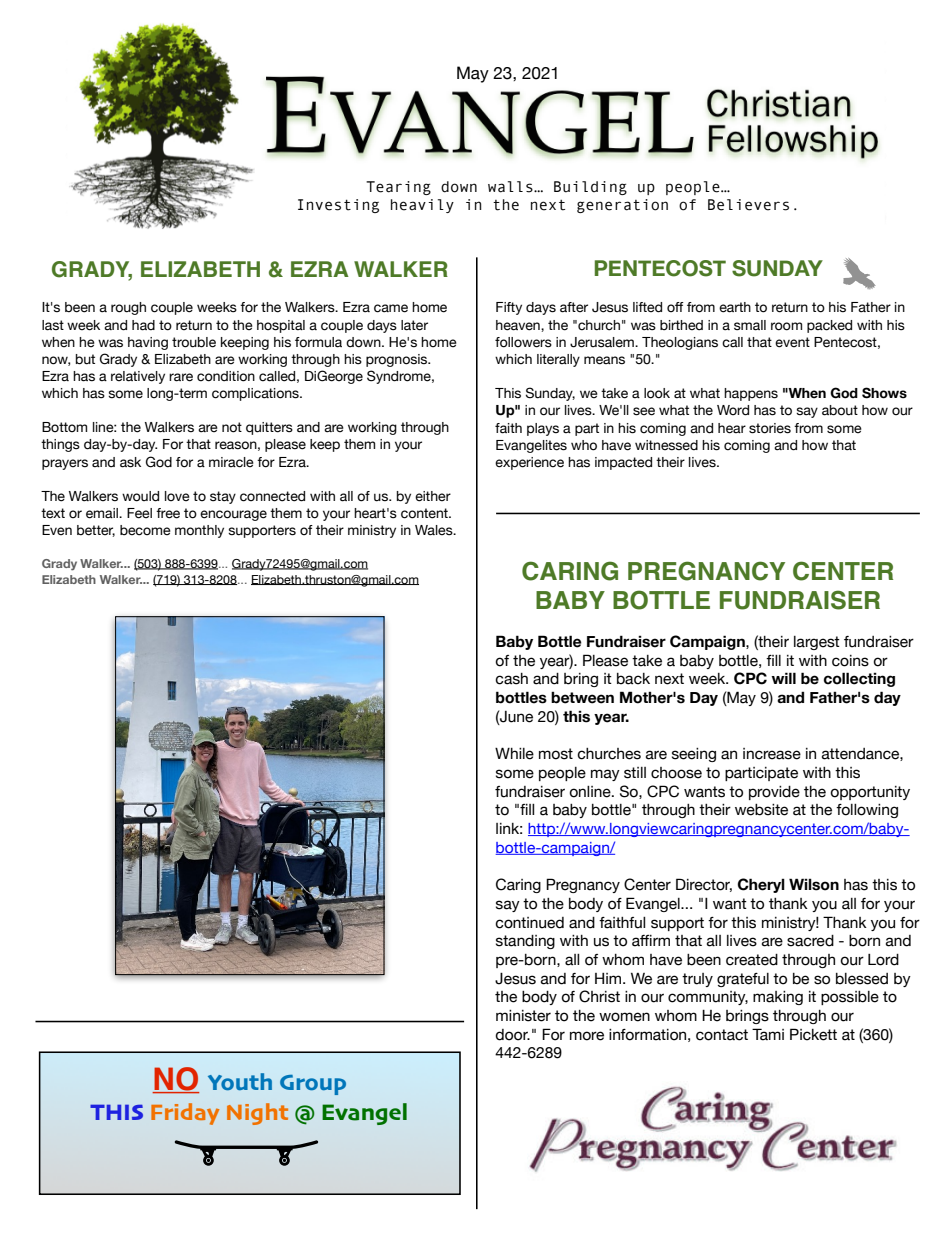  I want to click on Cheryl, so click(761, 885).
